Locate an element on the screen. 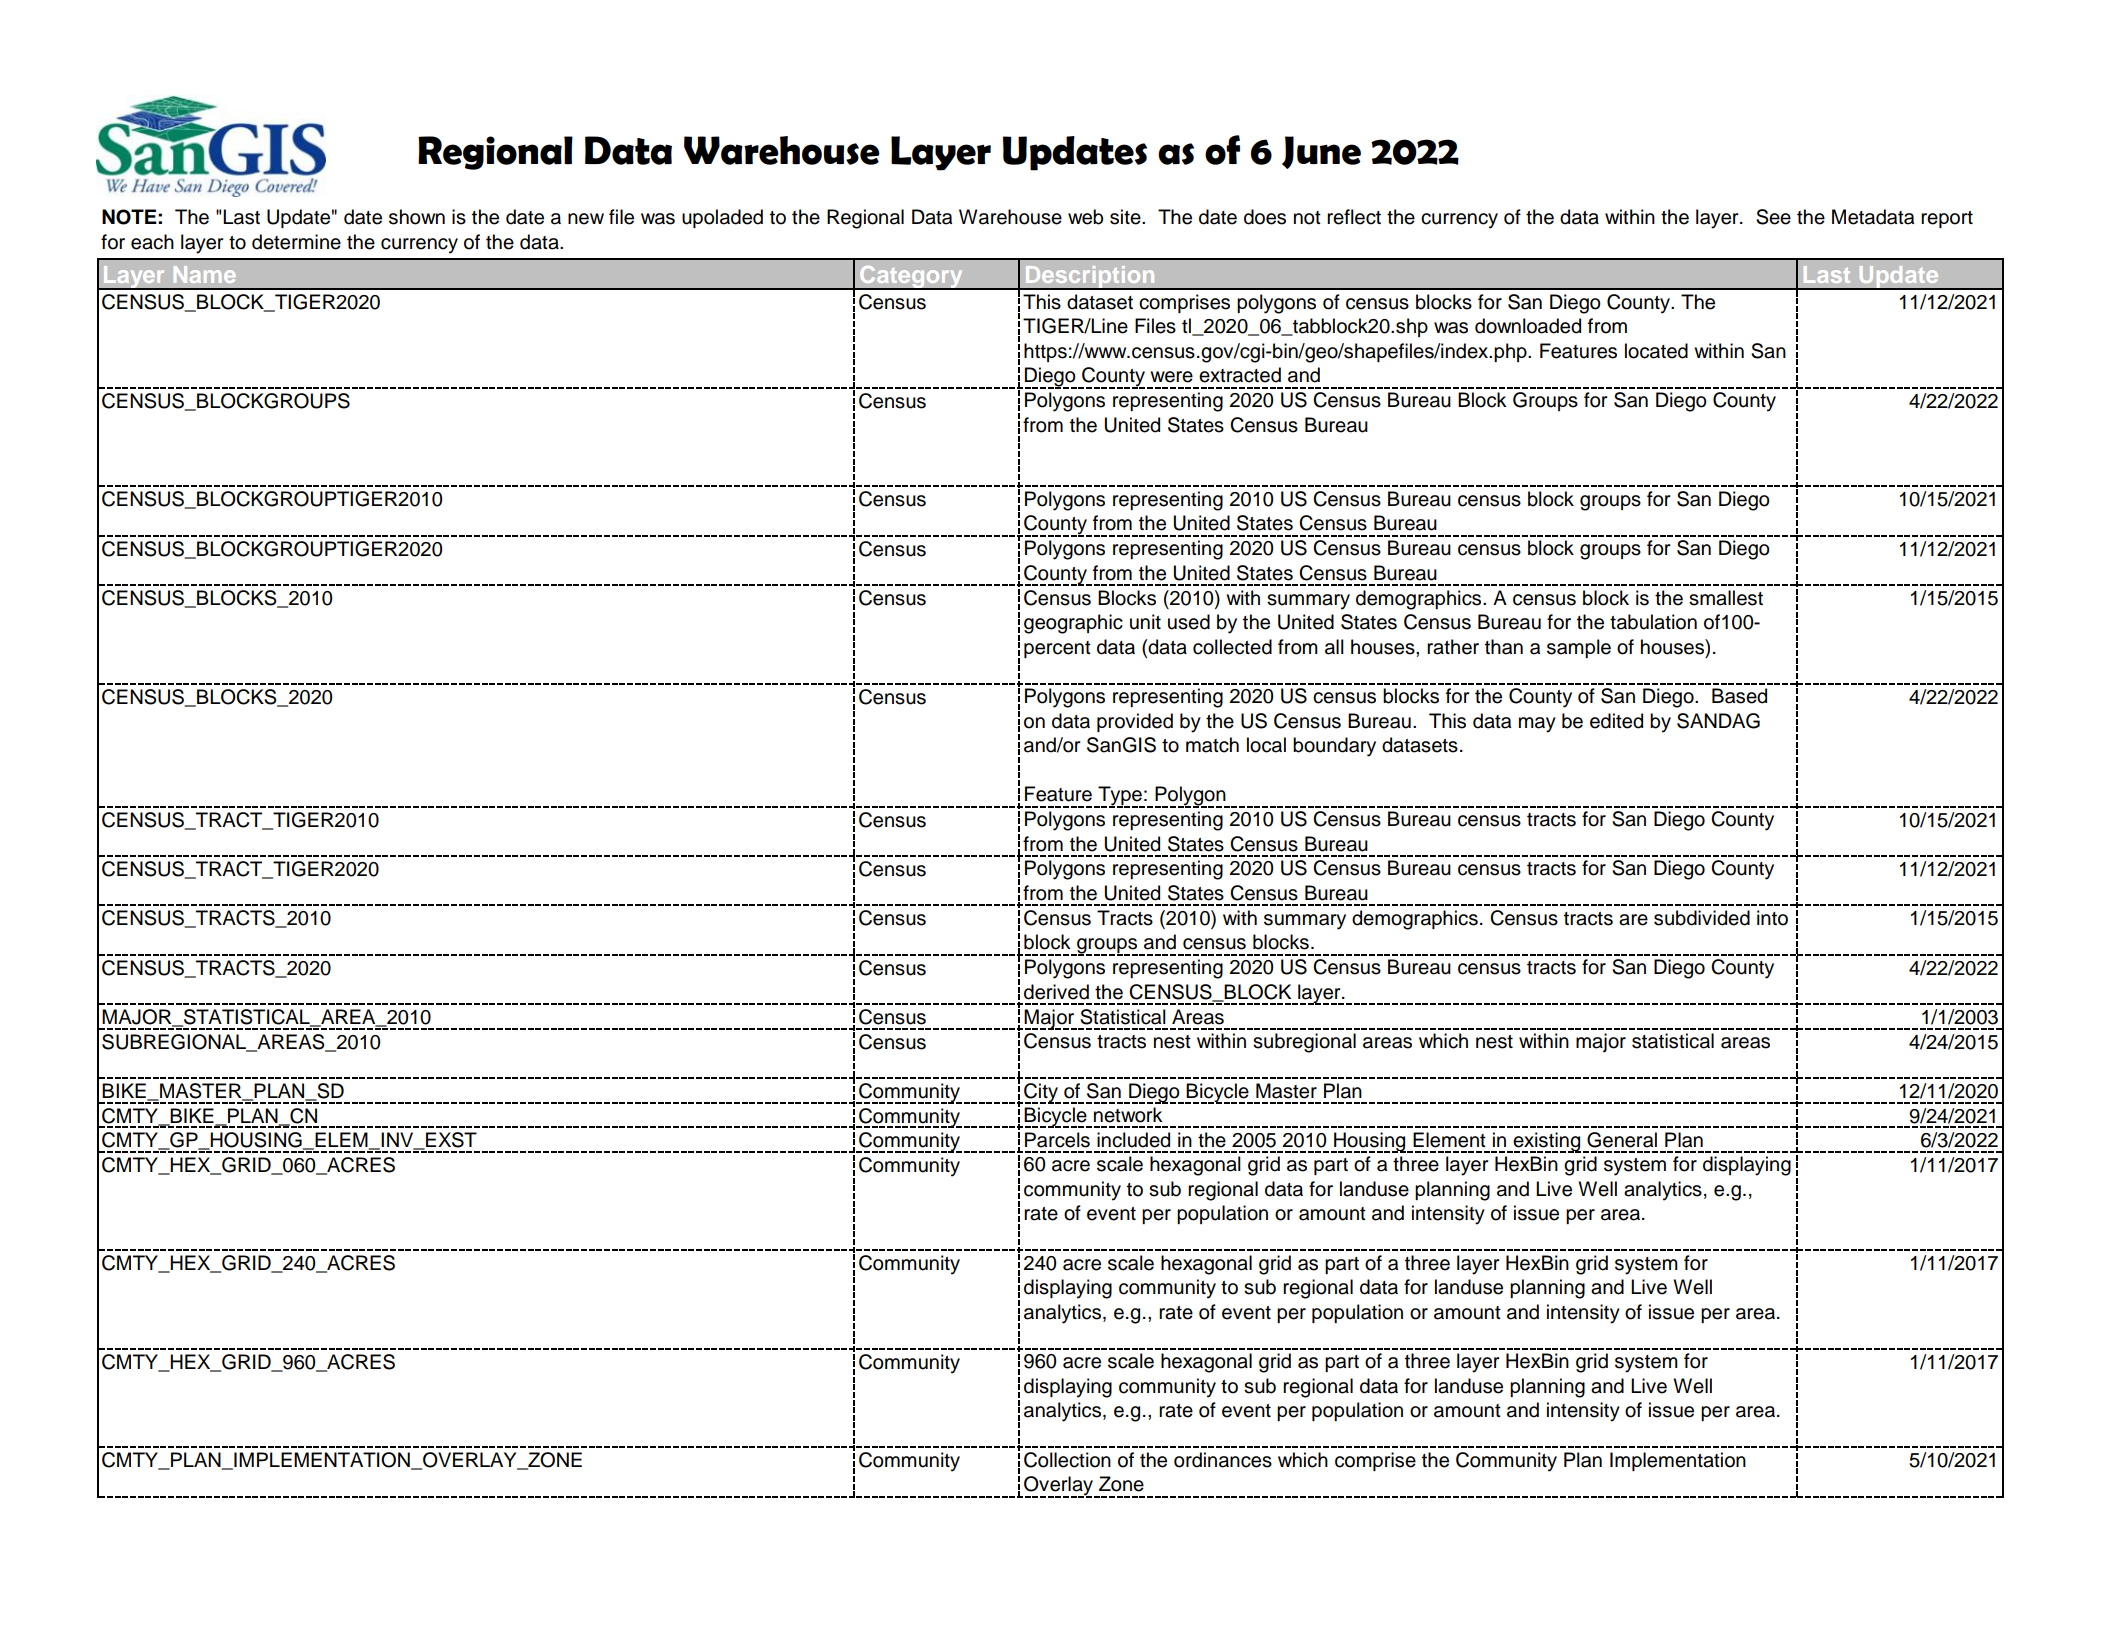 Image resolution: width=2103 pixels, height=1625 pixels. Type is located at coordinates (1120, 797).
